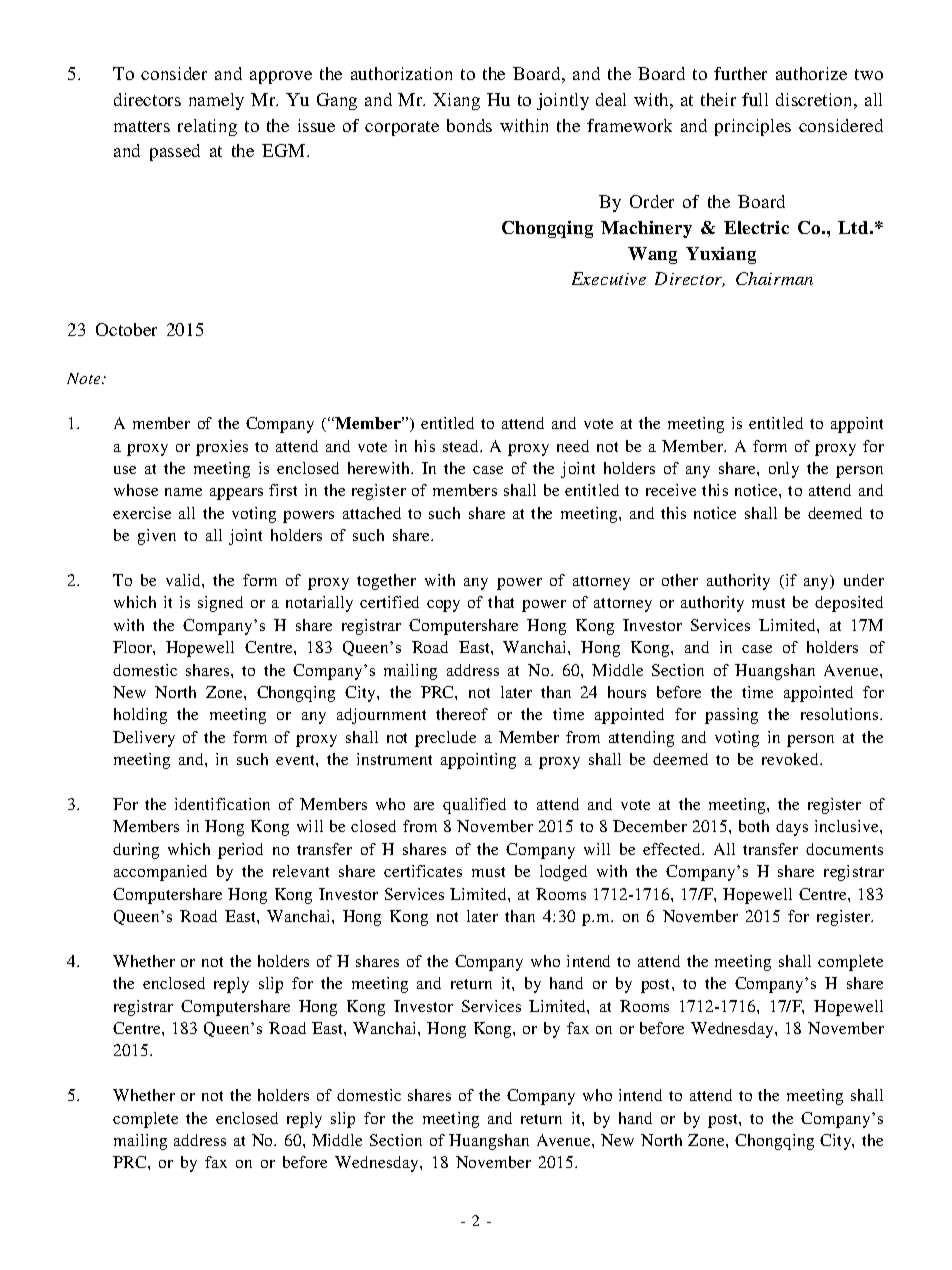 The width and height of the screenshot is (952, 1270). Describe the element at coordinates (136, 490) in the screenshot. I see `whose` at that location.
